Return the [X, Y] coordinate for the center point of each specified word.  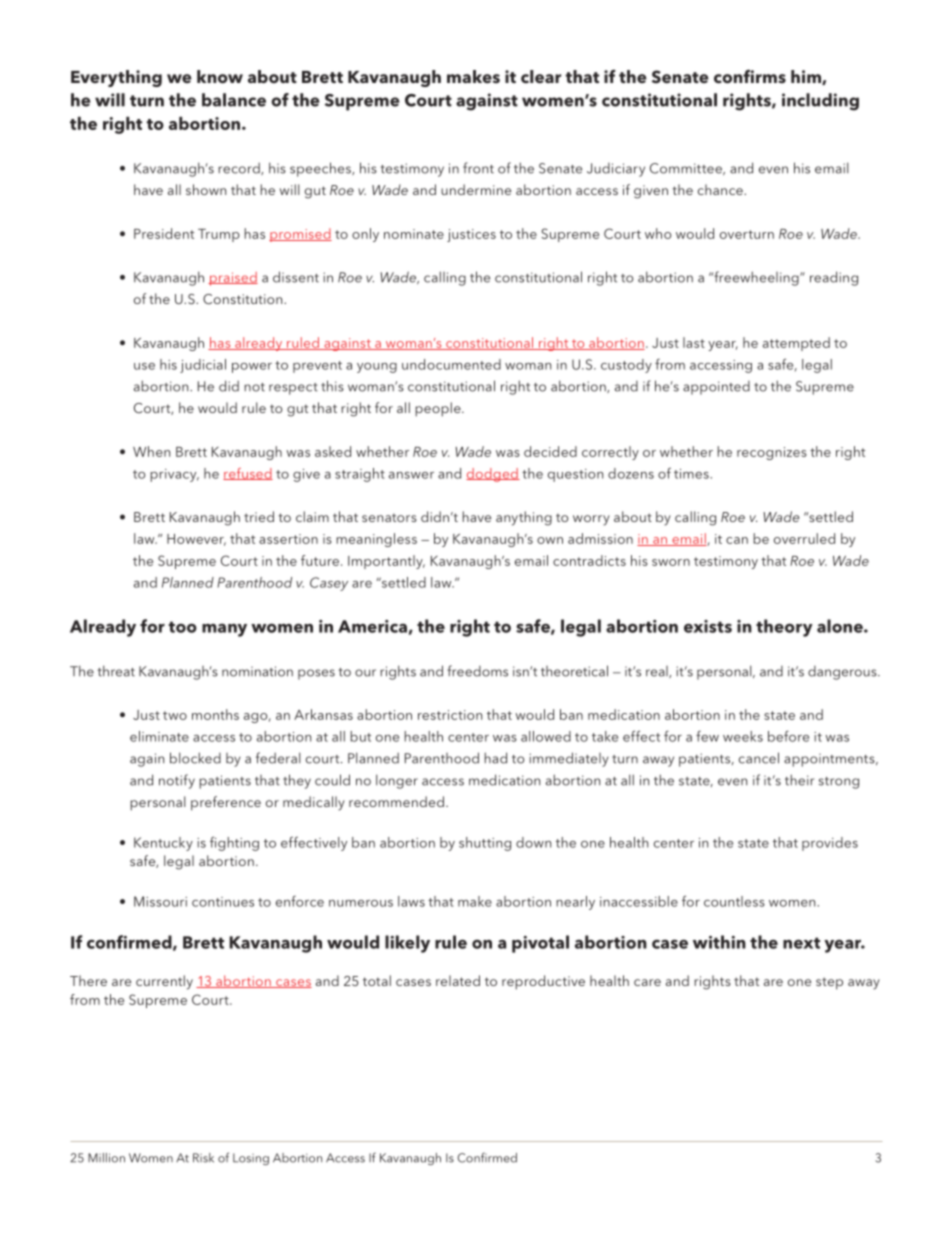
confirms [750, 77]
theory [784, 628]
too [183, 627]
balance [234, 100]
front [478, 168]
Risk [203, 1158]
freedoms [477, 671]
